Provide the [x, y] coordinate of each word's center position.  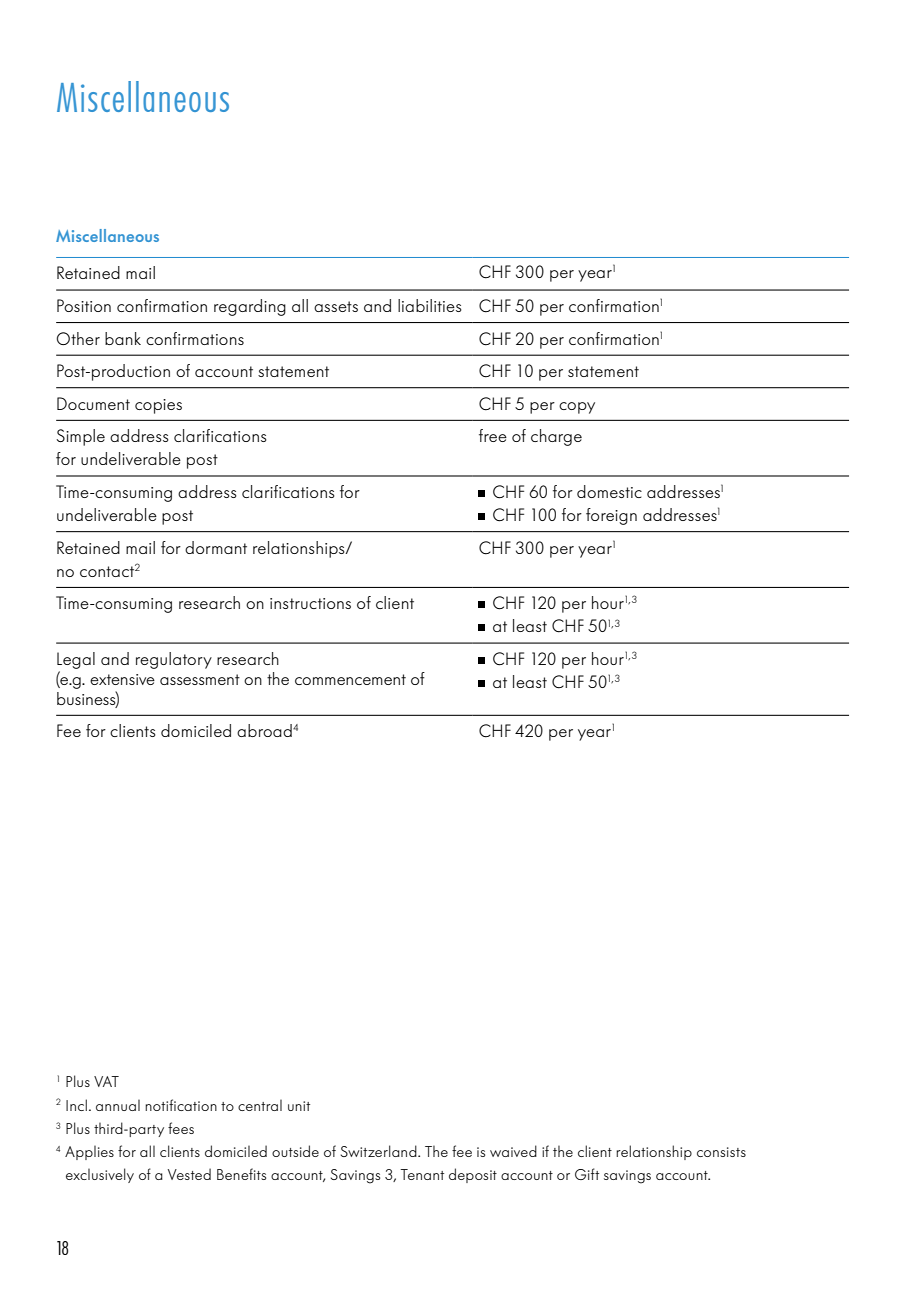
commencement [350, 679]
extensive [122, 679]
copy [577, 408]
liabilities [430, 305]
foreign [611, 516]
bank [123, 338]
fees [181, 1128]
